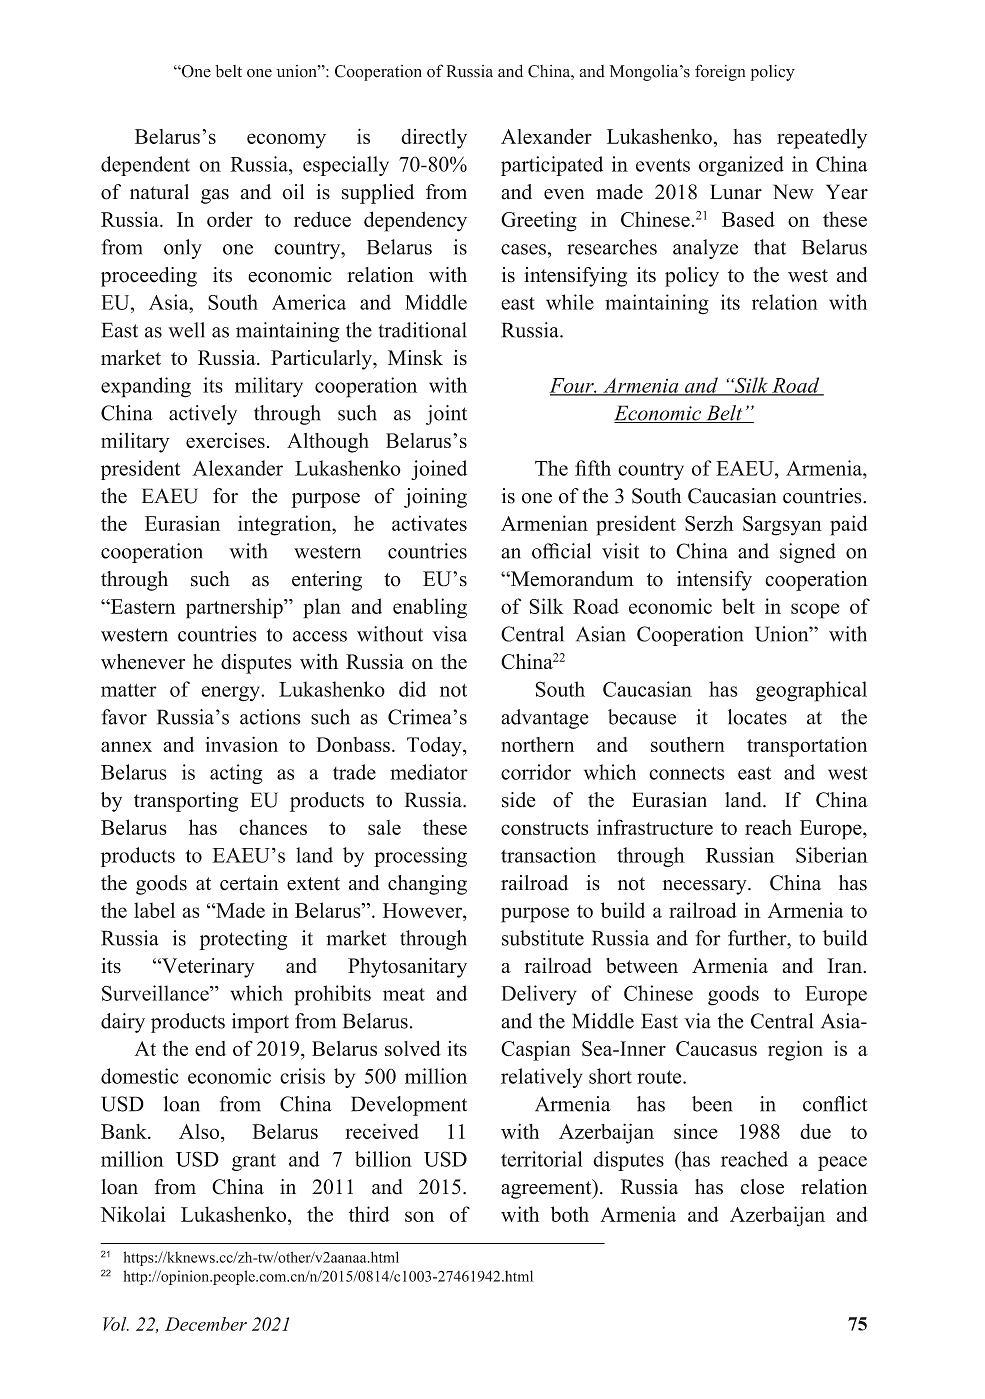  Describe the element at coordinates (720, 72) in the document. I see `foreign` at that location.
